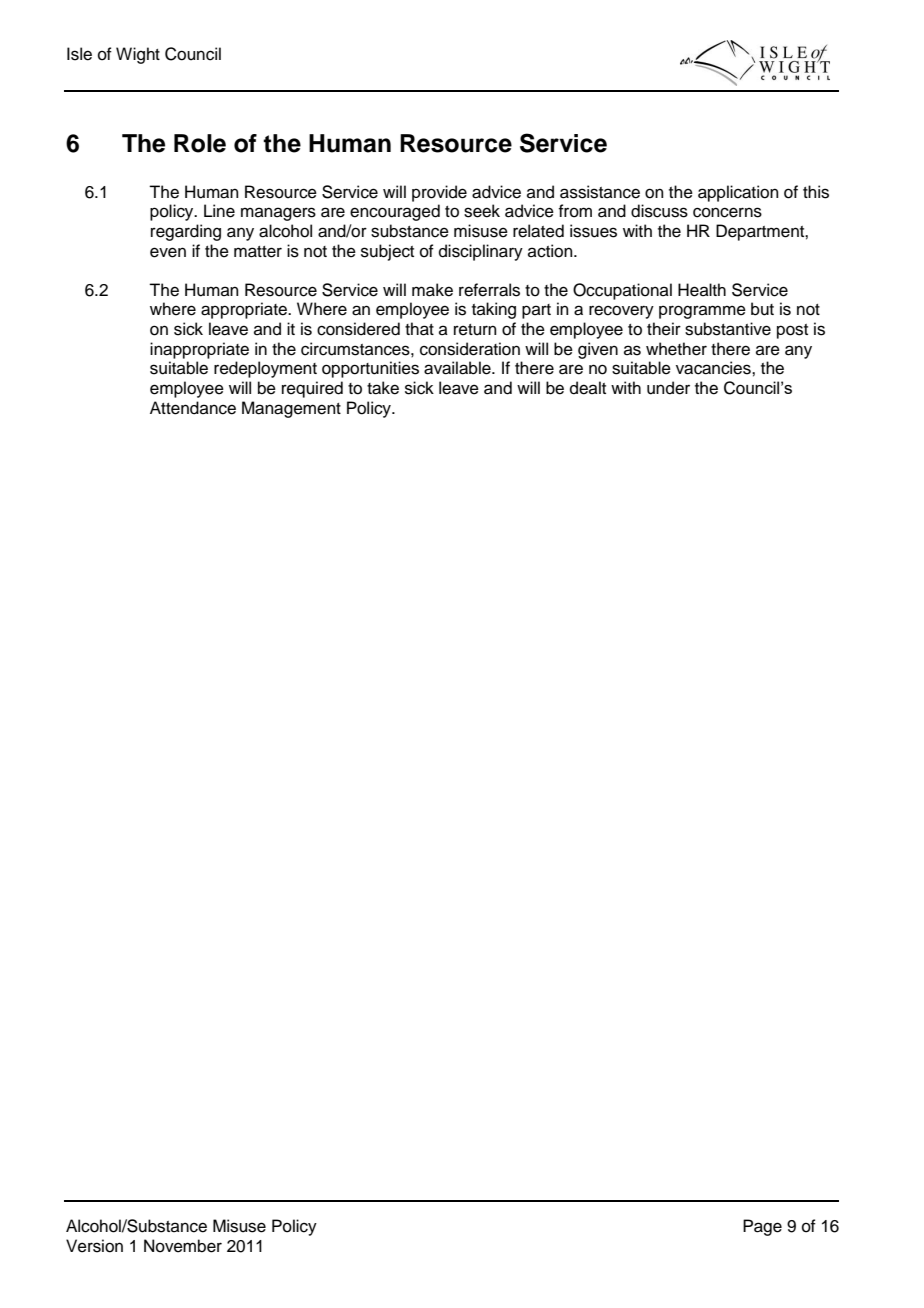 This screenshot has width=924, height=1308. What do you see at coordinates (439, 193) in the screenshot?
I see `provide` at bounding box center [439, 193].
